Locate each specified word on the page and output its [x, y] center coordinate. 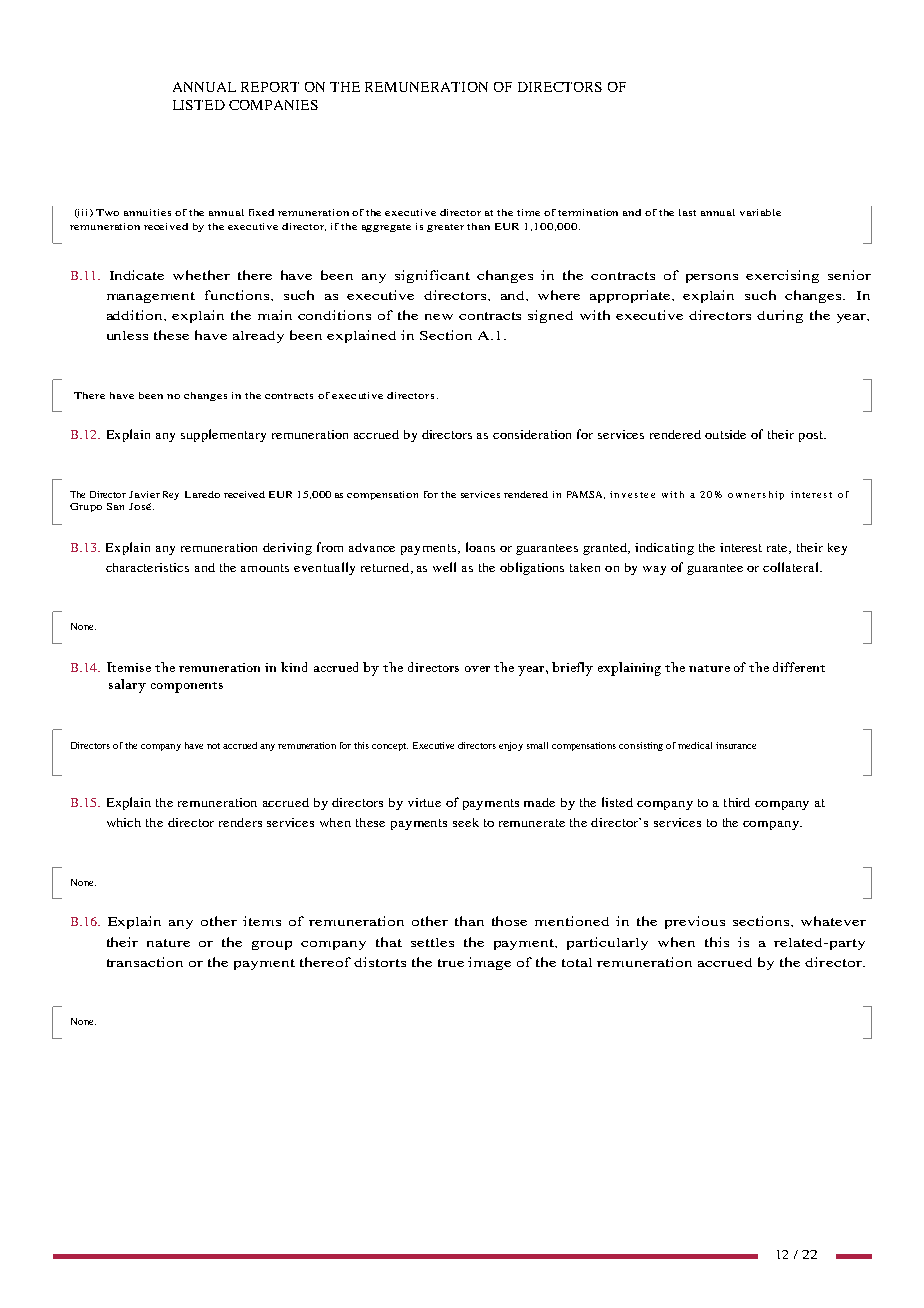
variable [760, 212]
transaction [145, 962]
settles [432, 942]
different [799, 667]
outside [725, 434]
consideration [532, 434]
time [528, 212]
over [477, 669]
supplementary [223, 435]
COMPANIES [273, 105]
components [187, 687]
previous [695, 922]
